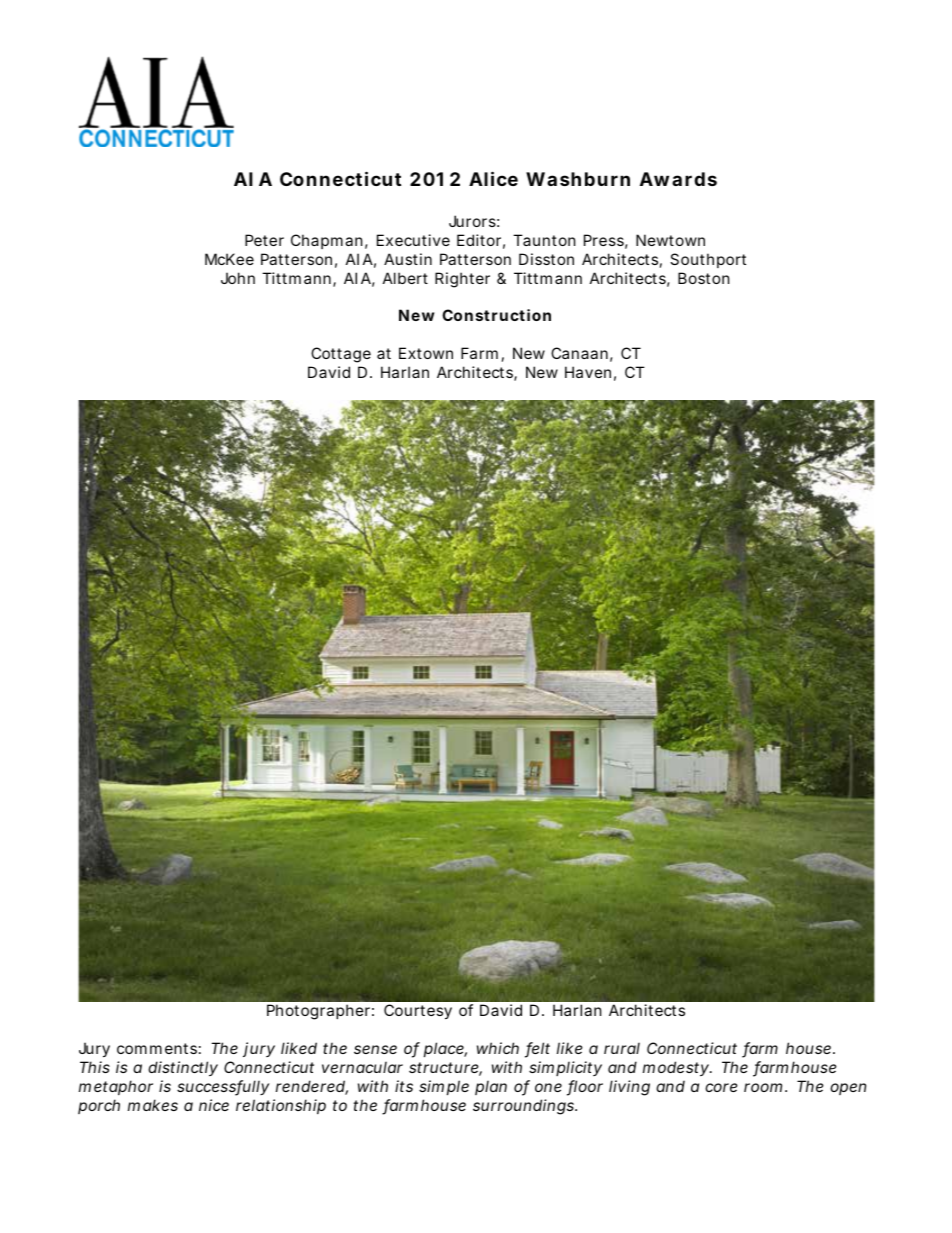 The image size is (952, 1233). What do you see at coordinates (678, 179) in the screenshot?
I see `Awards` at bounding box center [678, 179].
